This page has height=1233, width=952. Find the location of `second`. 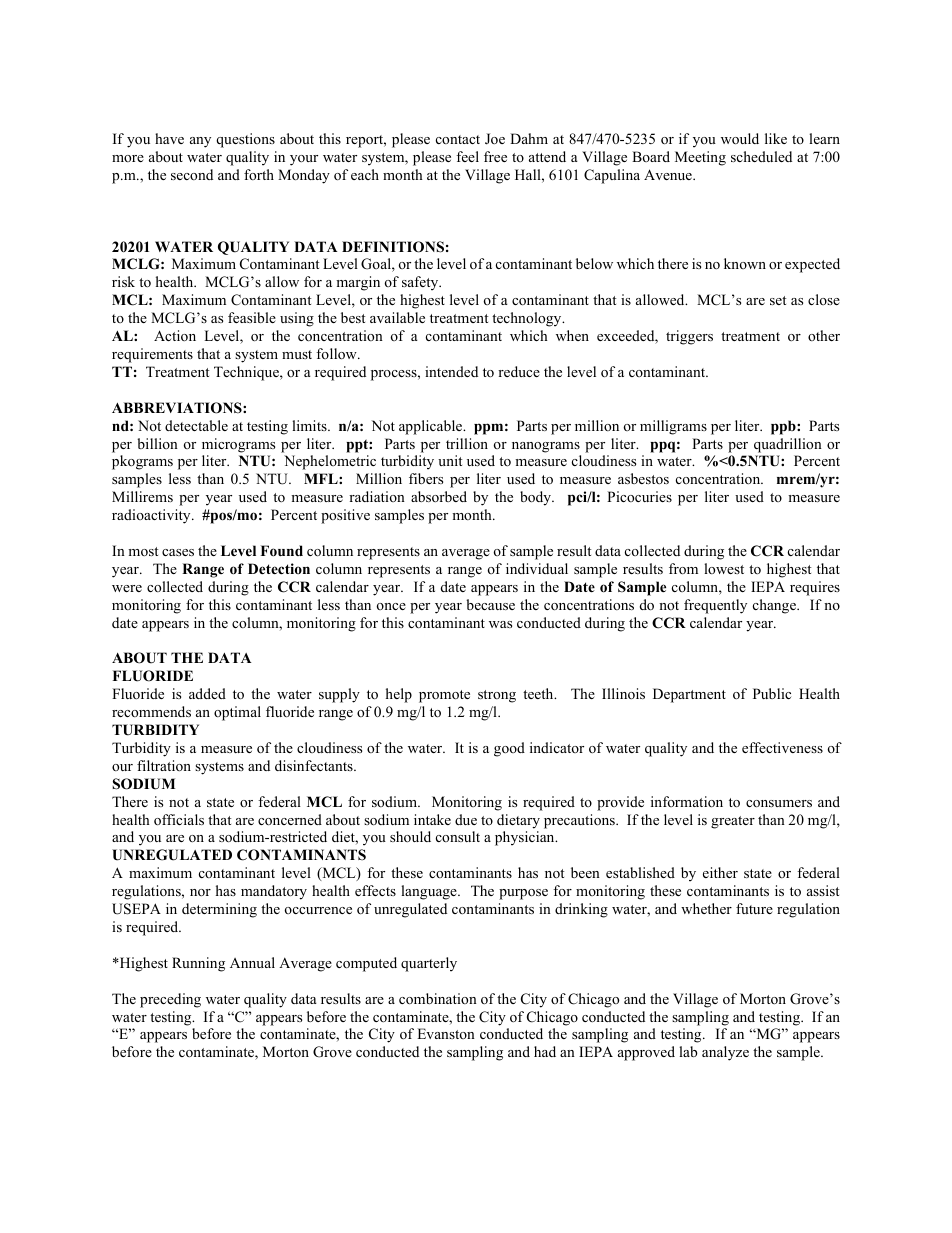

second is located at coordinates (192, 174).
